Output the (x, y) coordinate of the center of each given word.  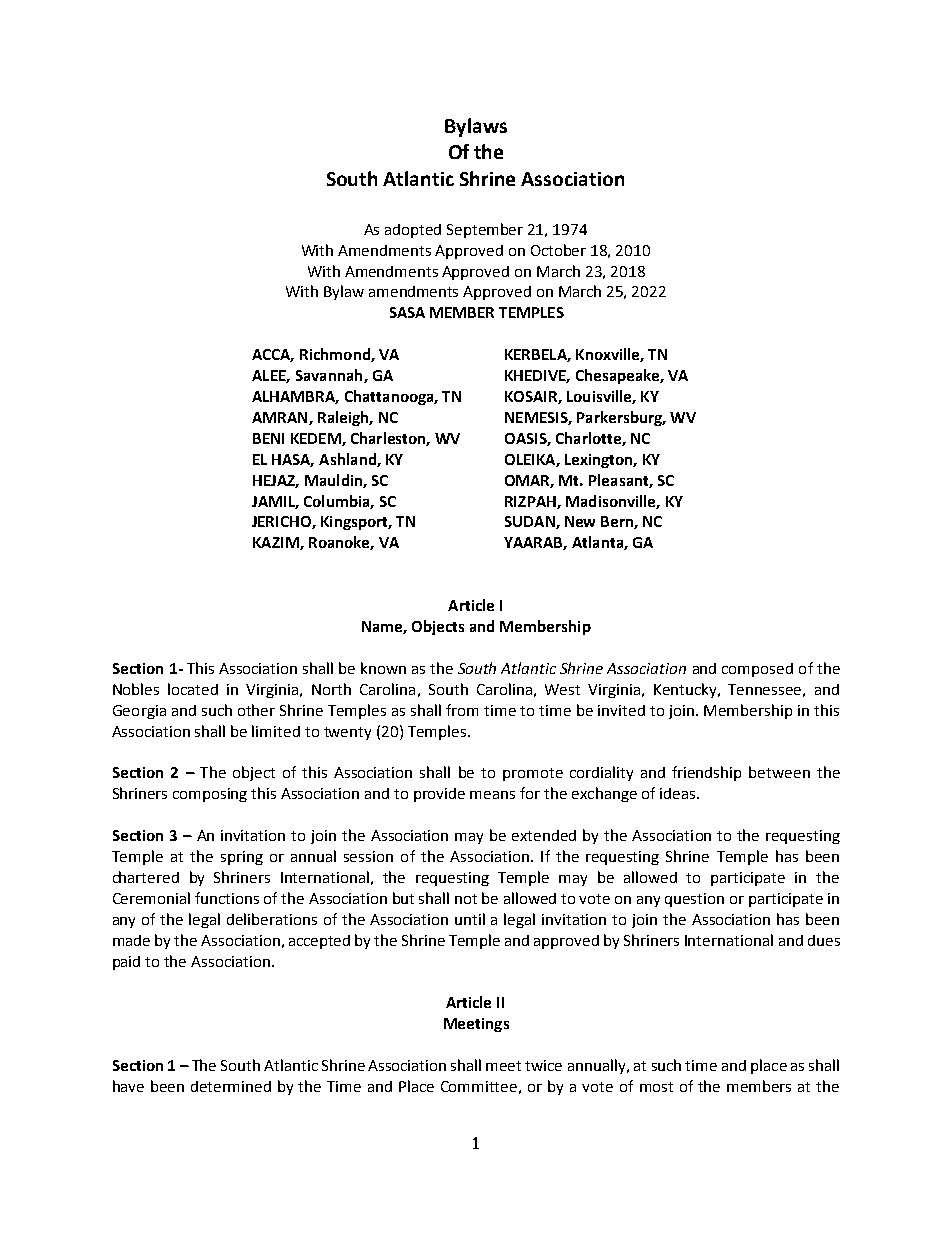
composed (757, 670)
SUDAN (531, 522)
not (466, 899)
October (558, 250)
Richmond (336, 355)
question (694, 900)
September (485, 230)
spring (242, 858)
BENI (268, 438)
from (462, 710)
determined (231, 1086)
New (580, 521)
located (193, 689)
